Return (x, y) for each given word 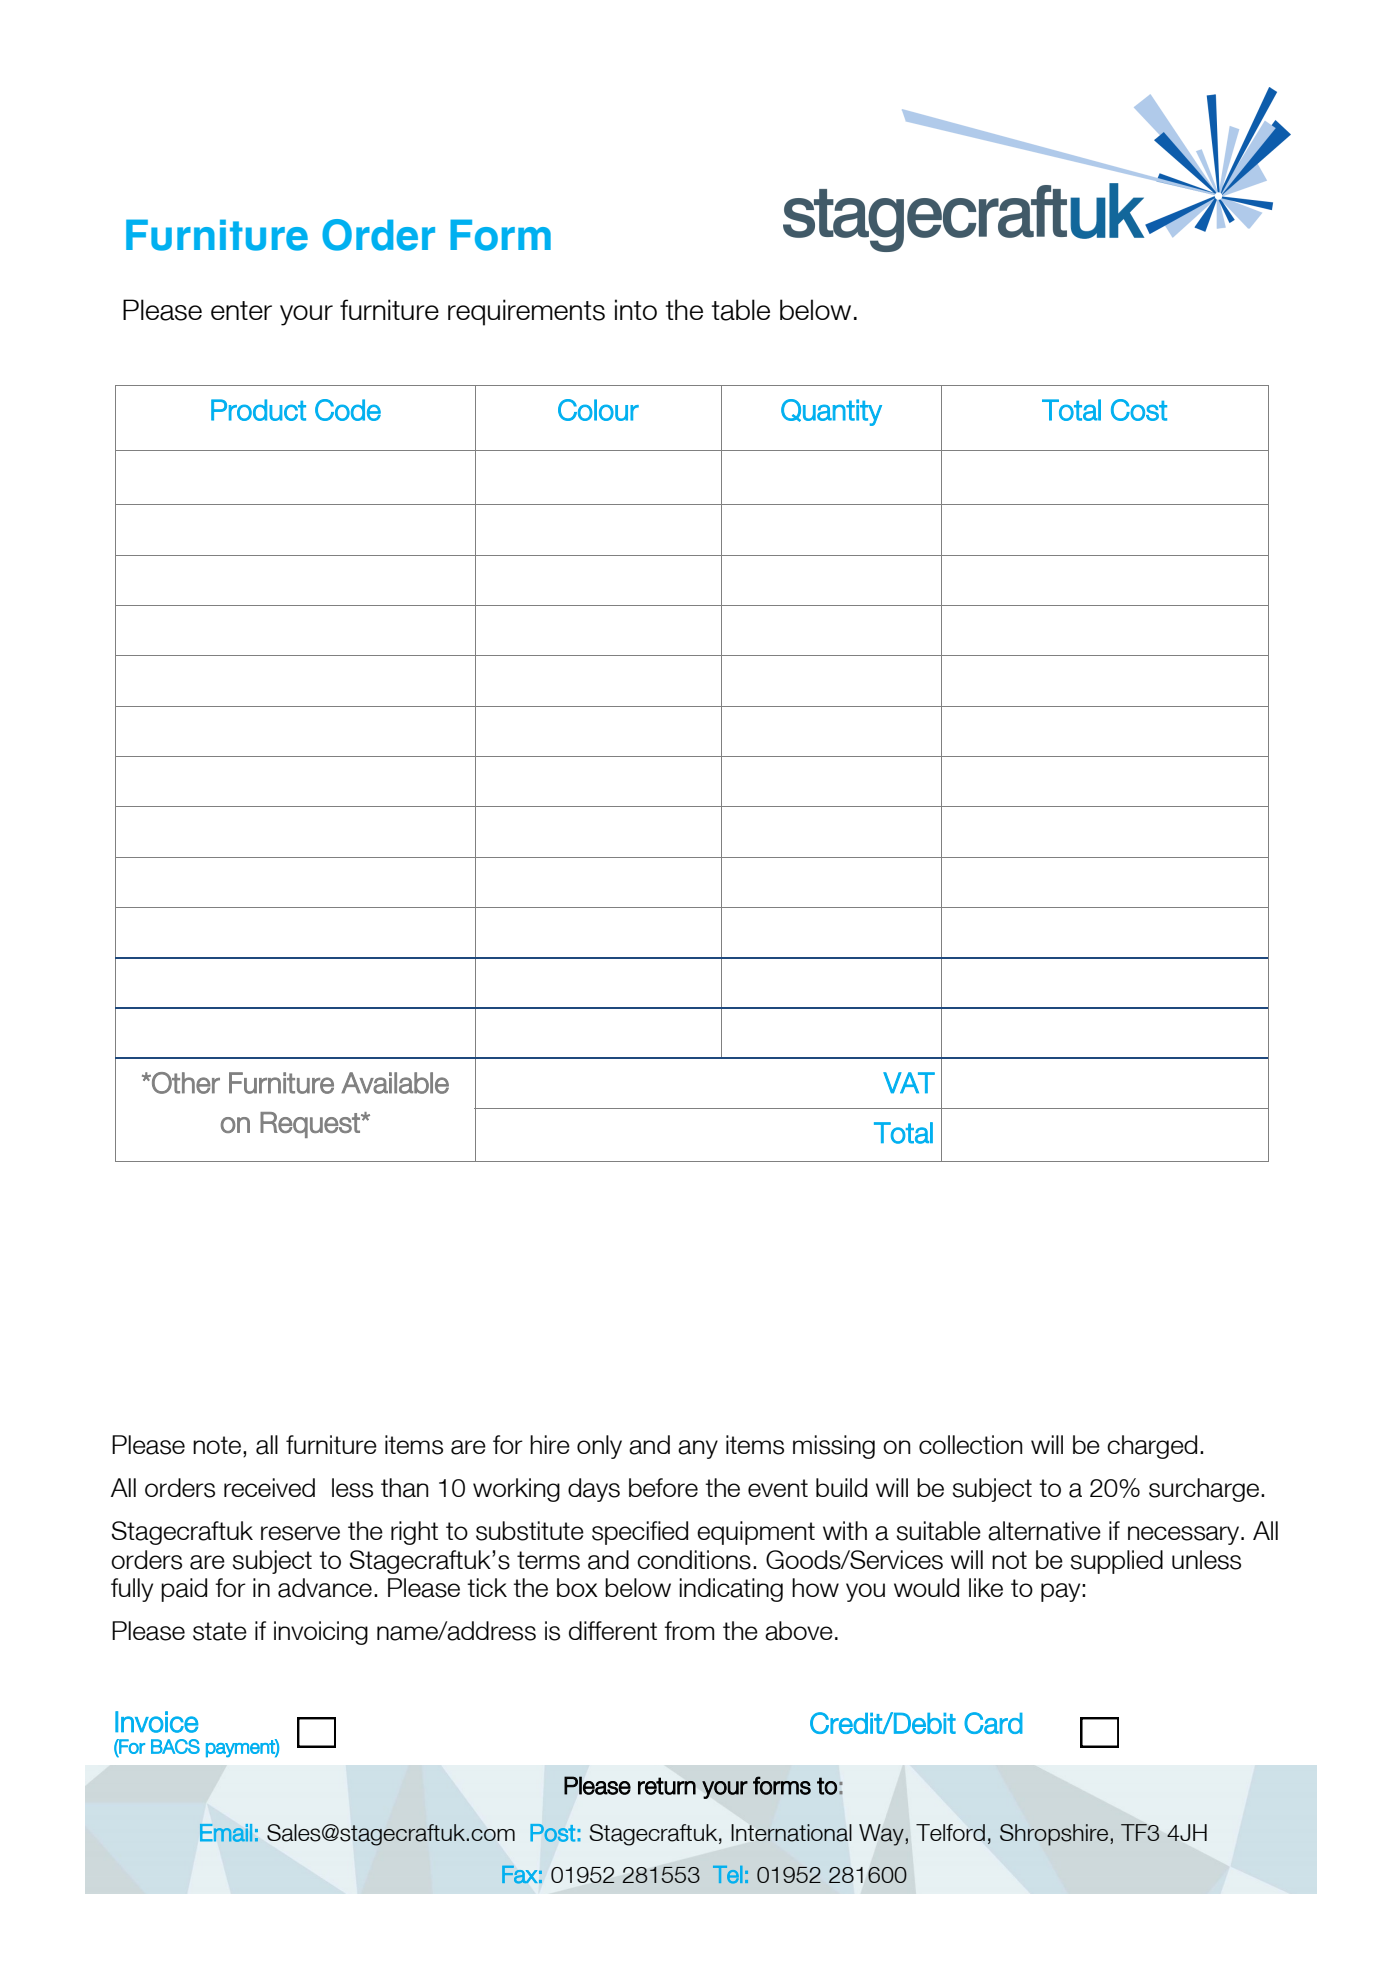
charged (1152, 1447)
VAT (909, 1082)
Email (226, 1833)
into (636, 309)
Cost (1139, 410)
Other (185, 1083)
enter (241, 310)
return (667, 1786)
